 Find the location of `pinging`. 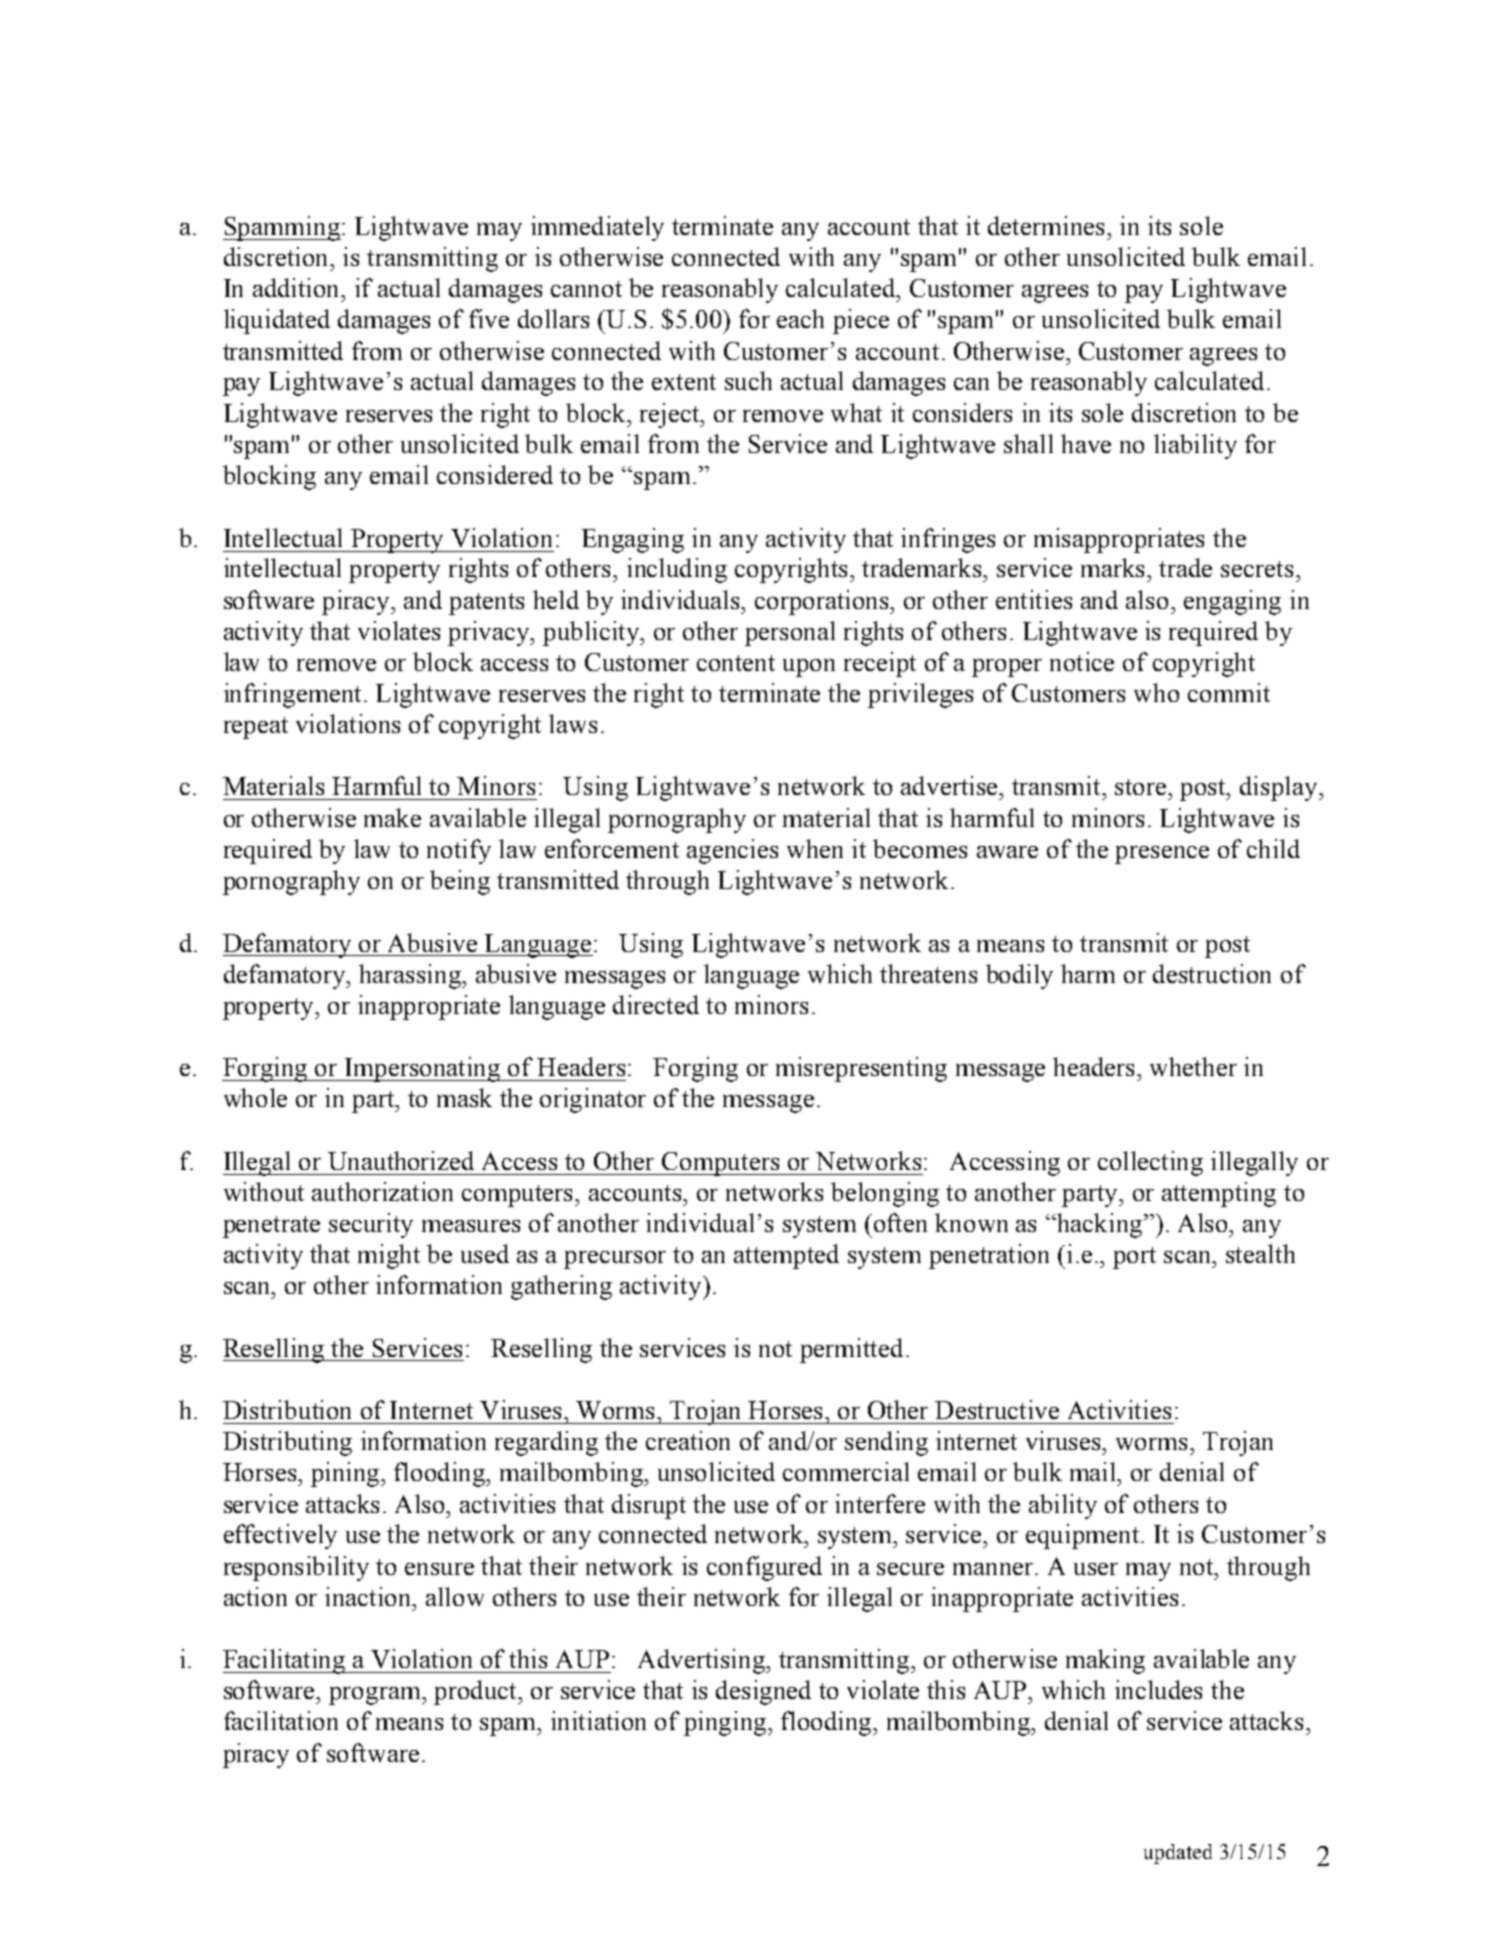

pinging is located at coordinates (726, 1723).
